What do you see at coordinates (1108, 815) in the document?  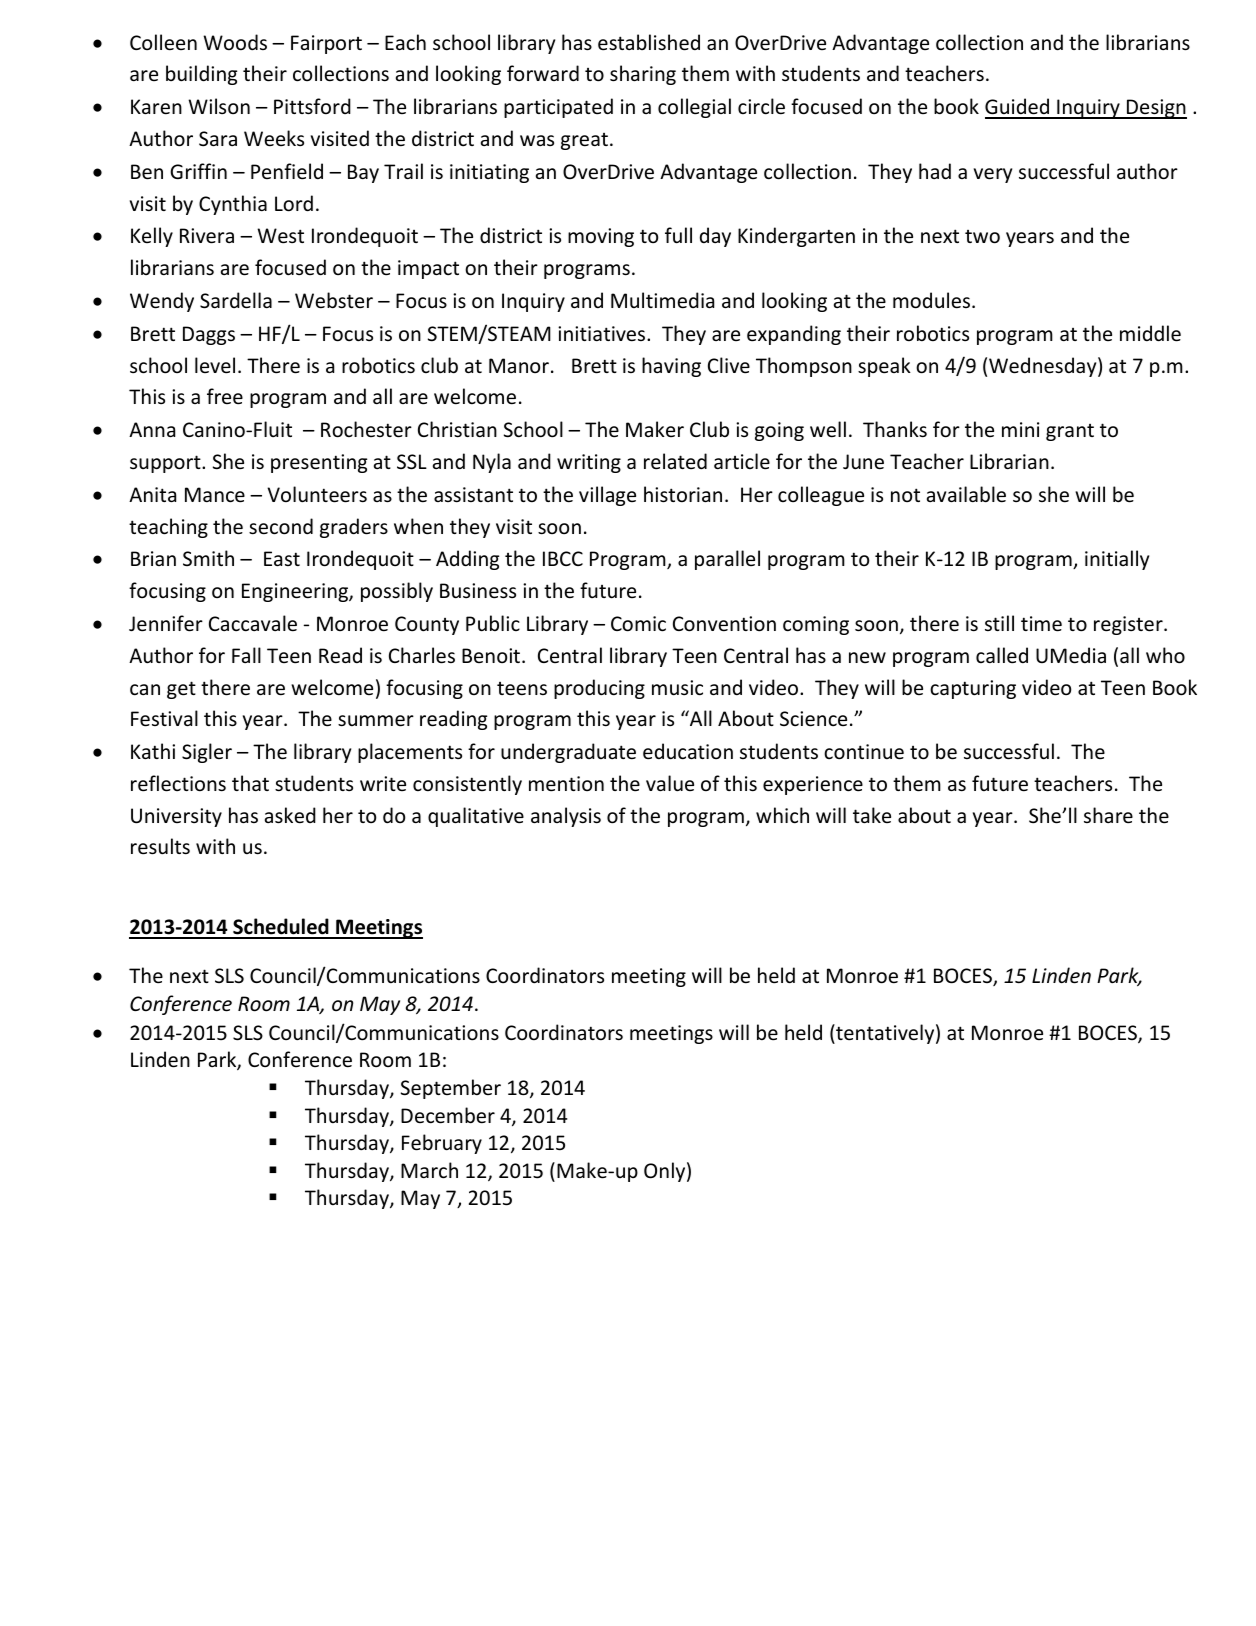 I see `share` at bounding box center [1108, 815].
